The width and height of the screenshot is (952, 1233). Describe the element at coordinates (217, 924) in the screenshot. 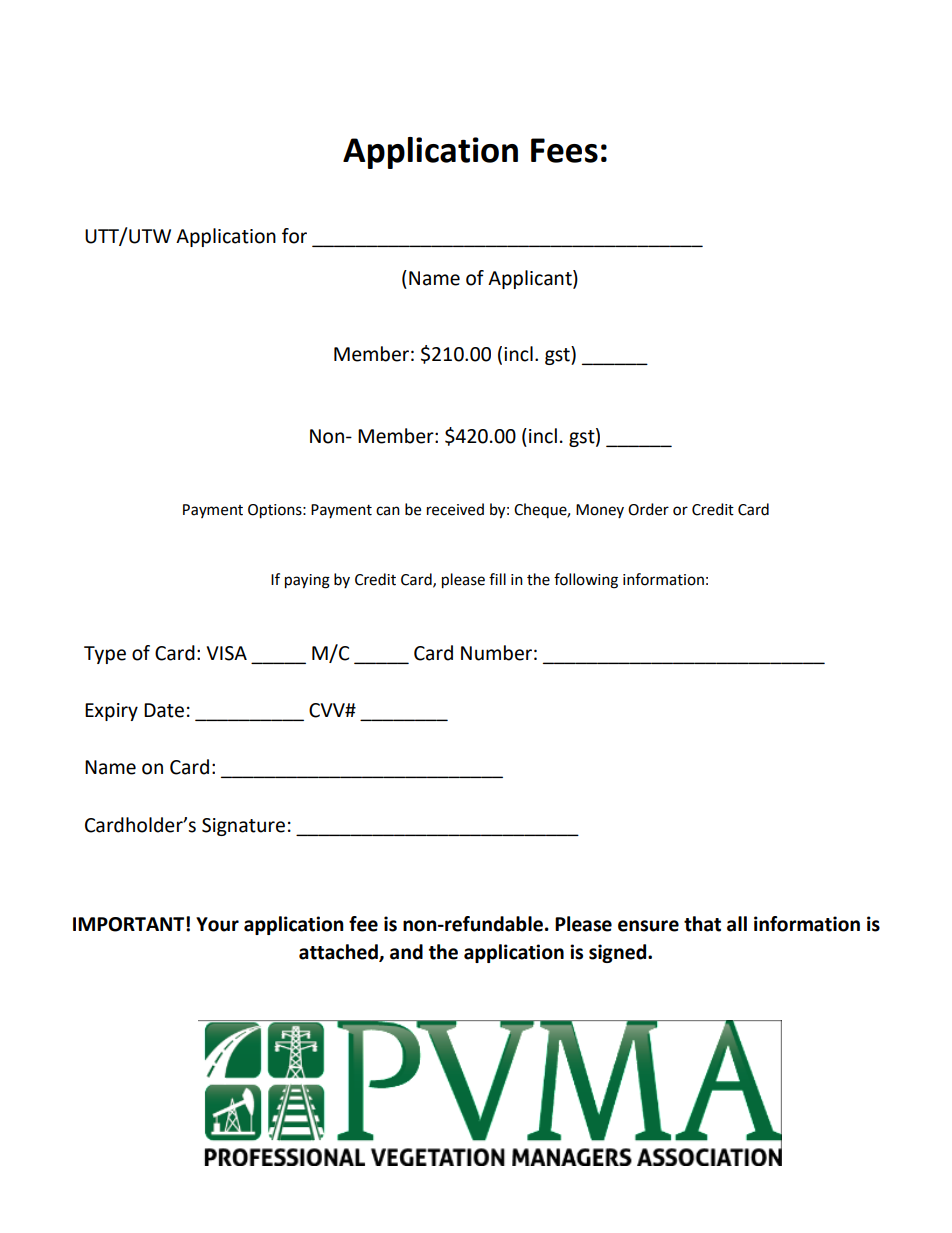

I see `Your` at that location.
